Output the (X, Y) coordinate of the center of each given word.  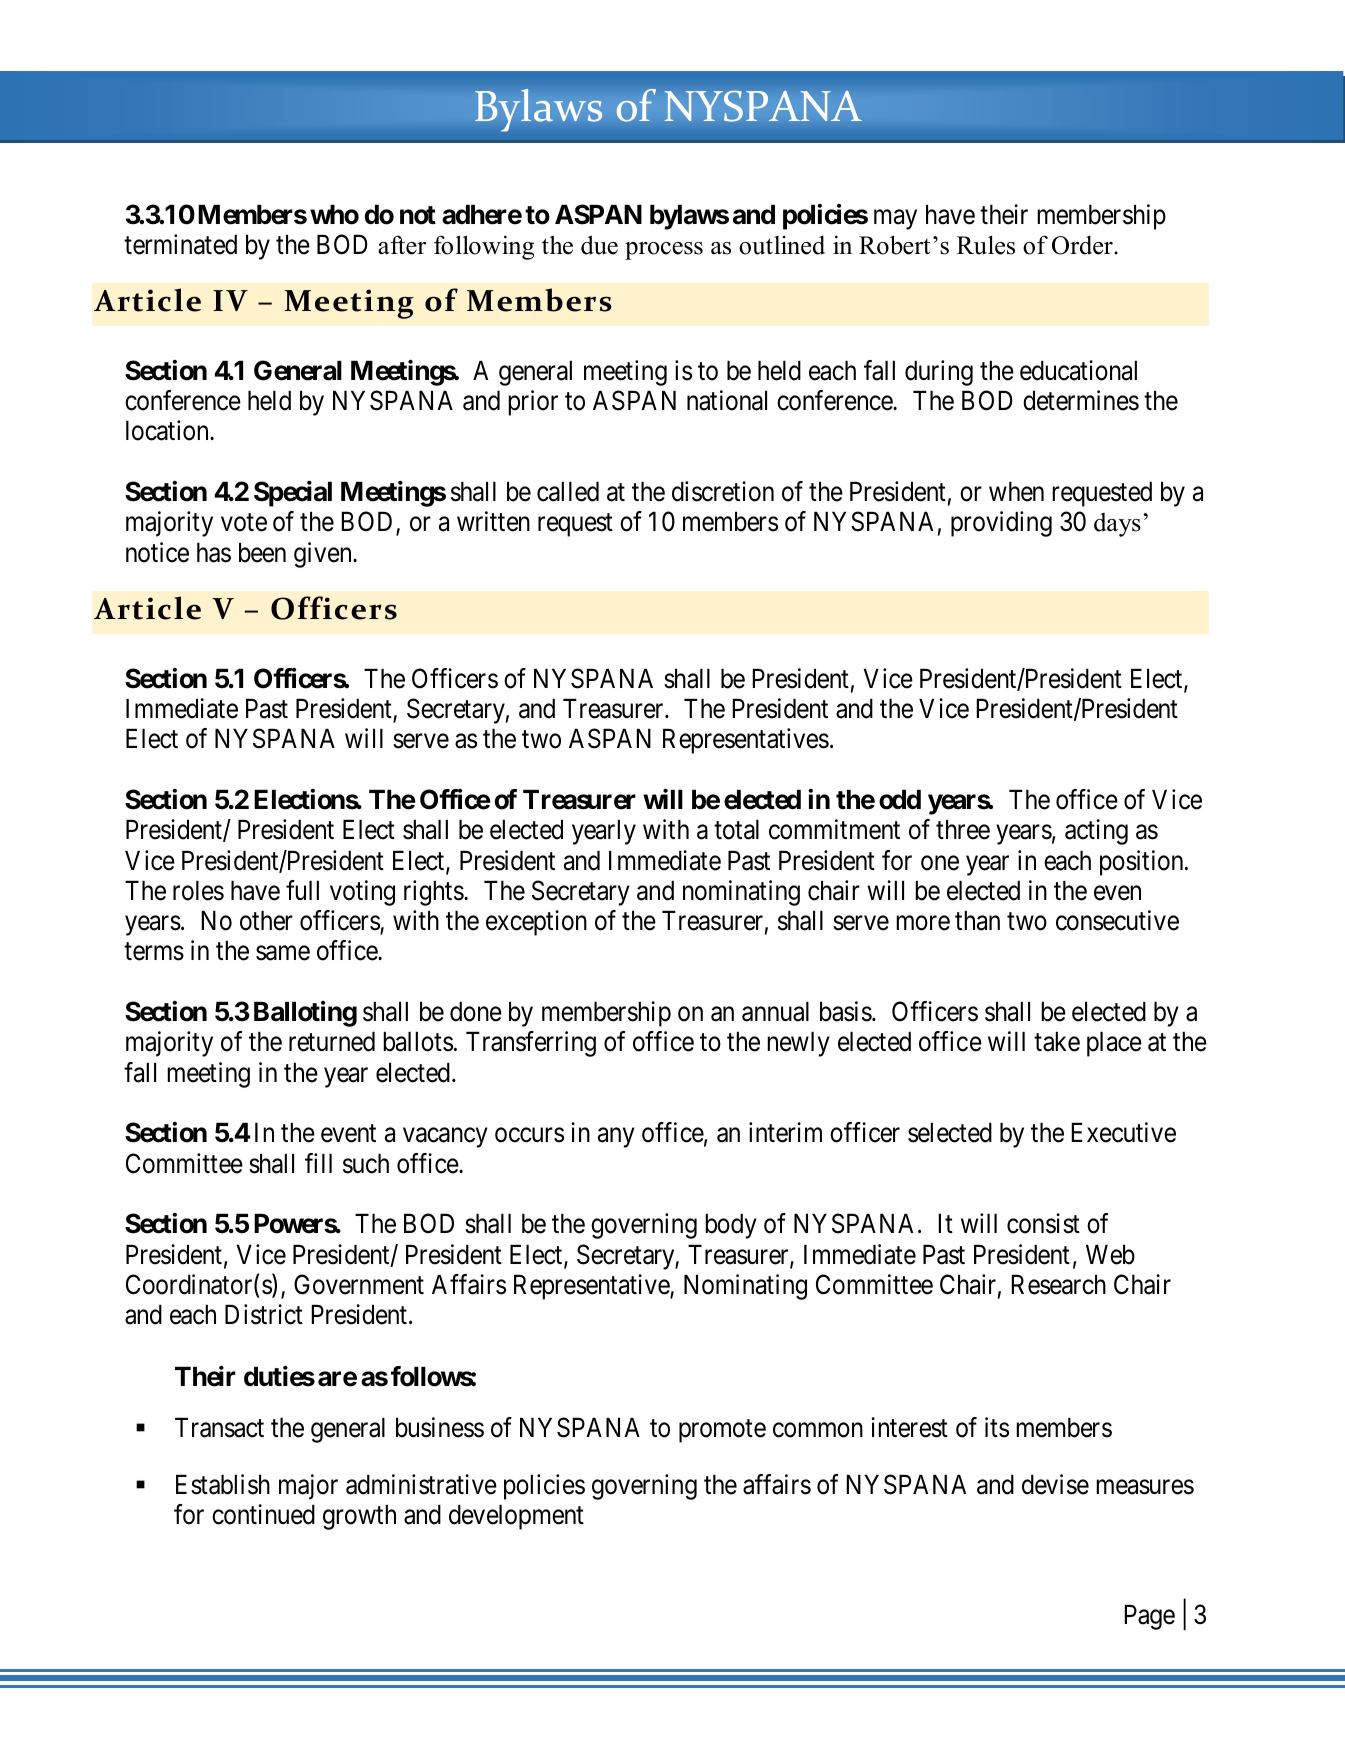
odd (900, 800)
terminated (180, 244)
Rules (986, 245)
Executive (1123, 1132)
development (516, 1517)
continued (263, 1514)
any (616, 1138)
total (736, 830)
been (262, 553)
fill (318, 1163)
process (664, 251)
